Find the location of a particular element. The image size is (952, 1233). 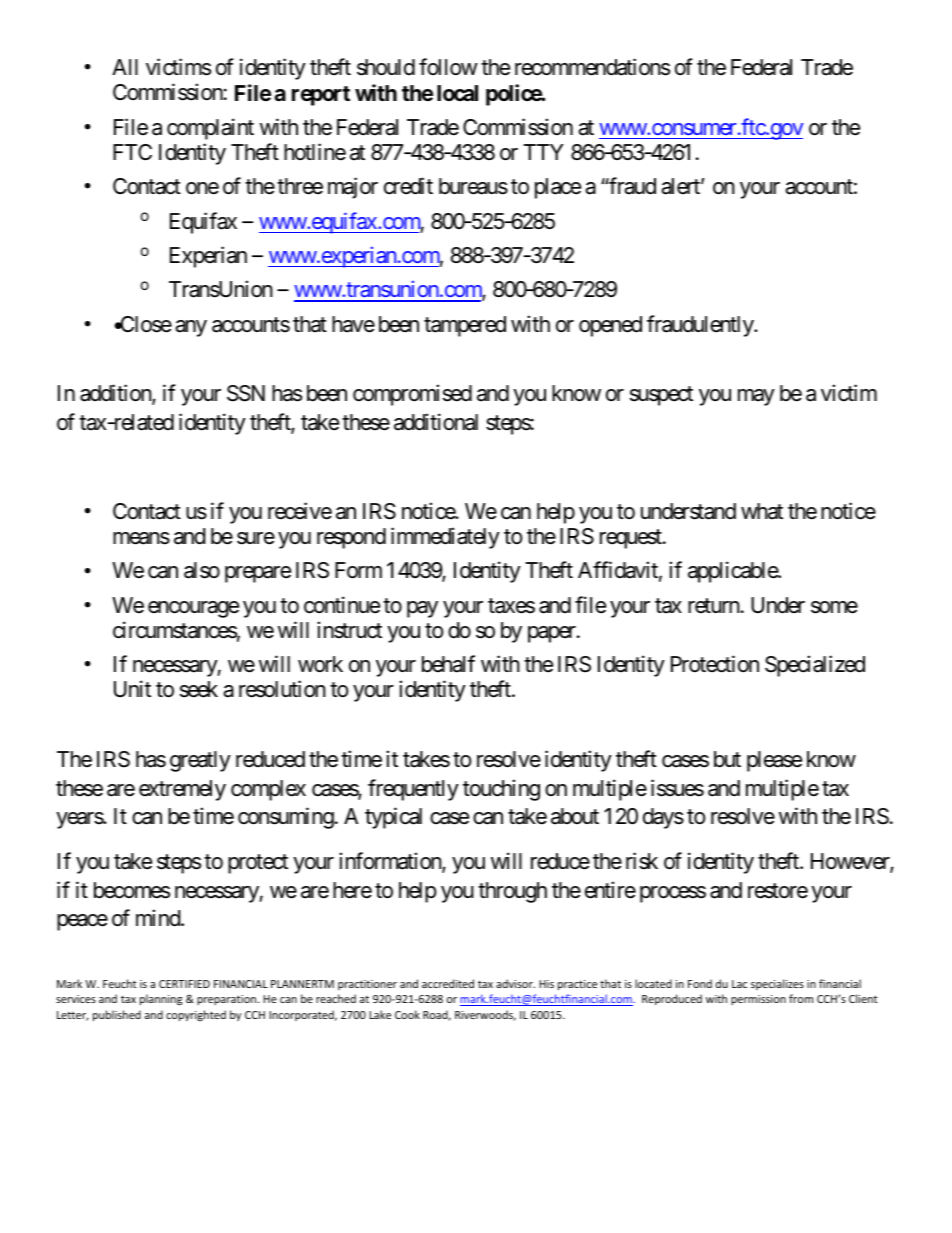

tampered is located at coordinates (465, 326).
